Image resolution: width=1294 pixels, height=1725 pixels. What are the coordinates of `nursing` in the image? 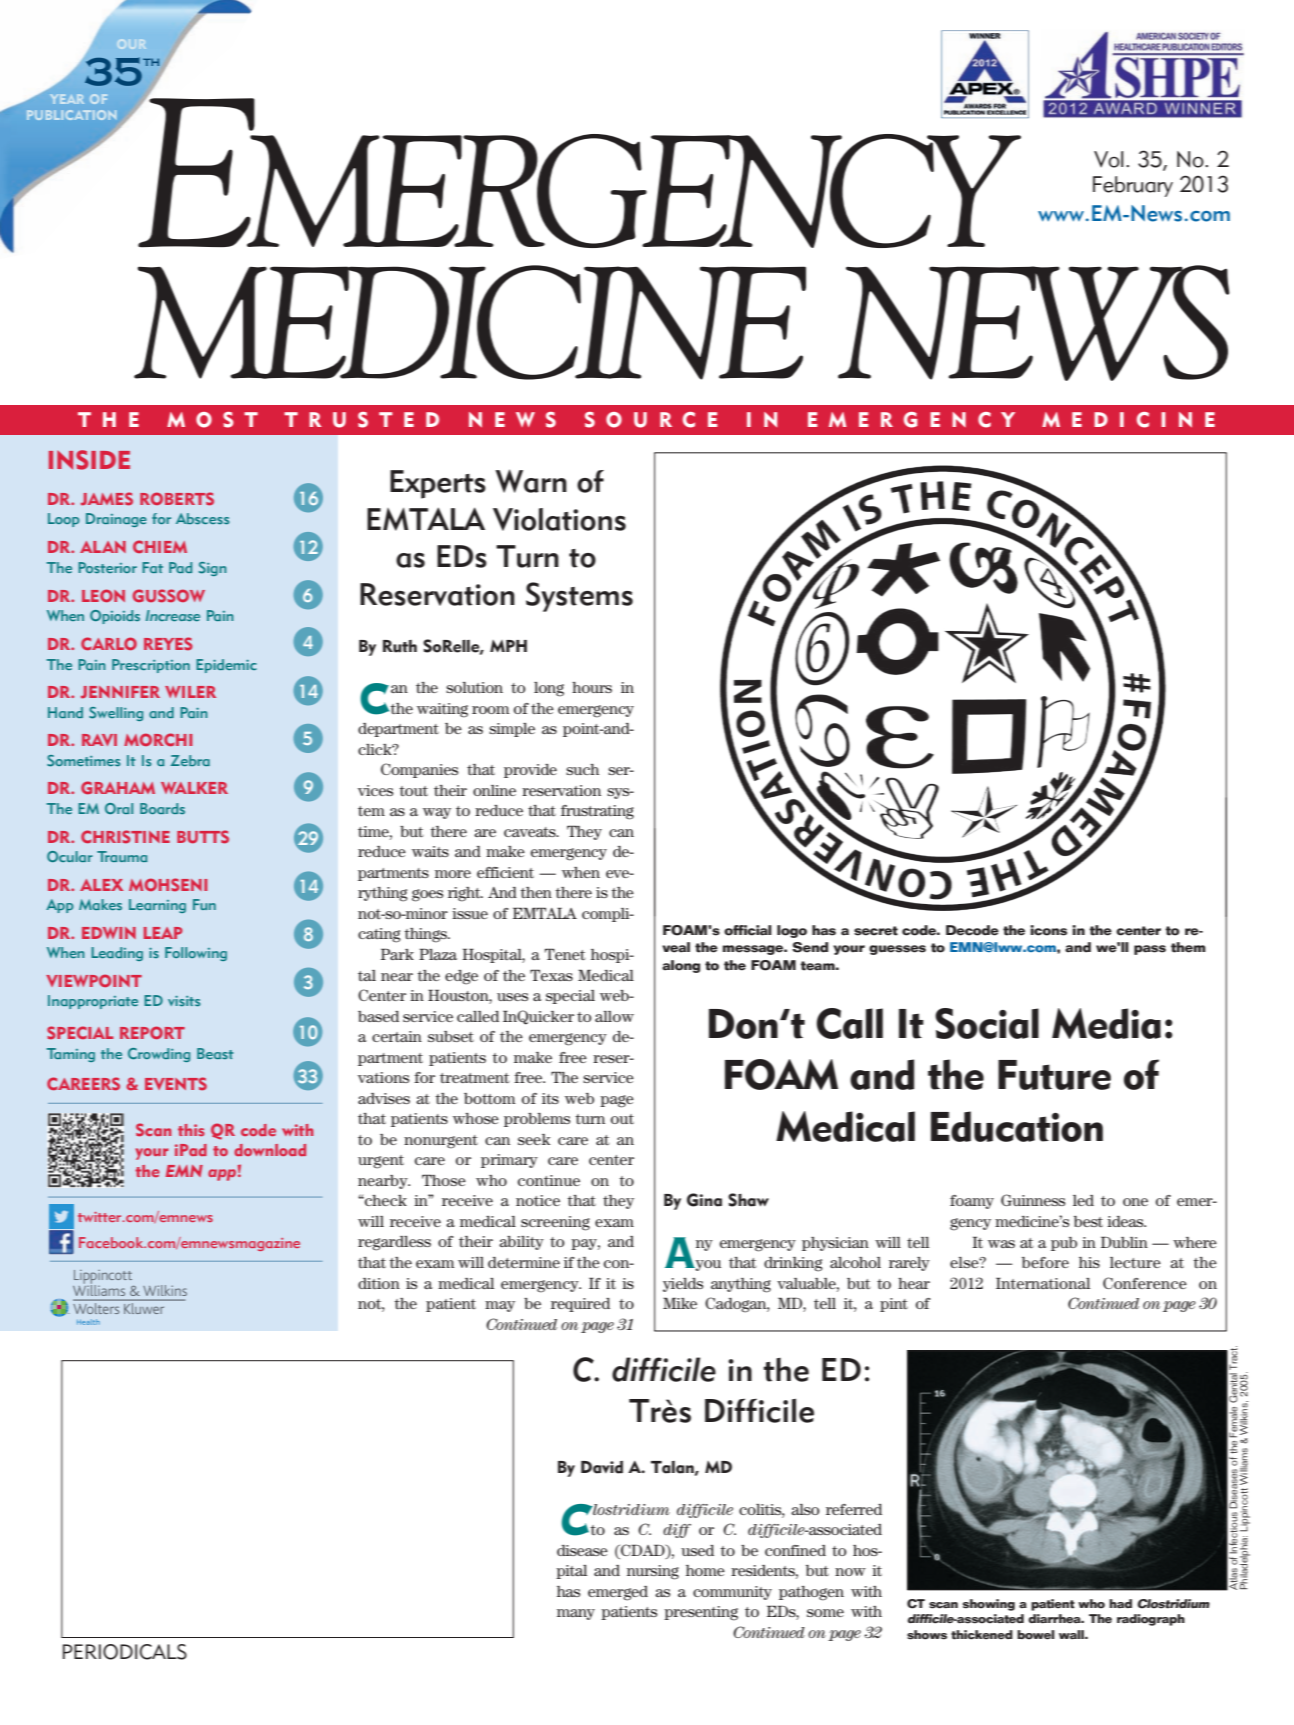 It's located at (653, 1572).
